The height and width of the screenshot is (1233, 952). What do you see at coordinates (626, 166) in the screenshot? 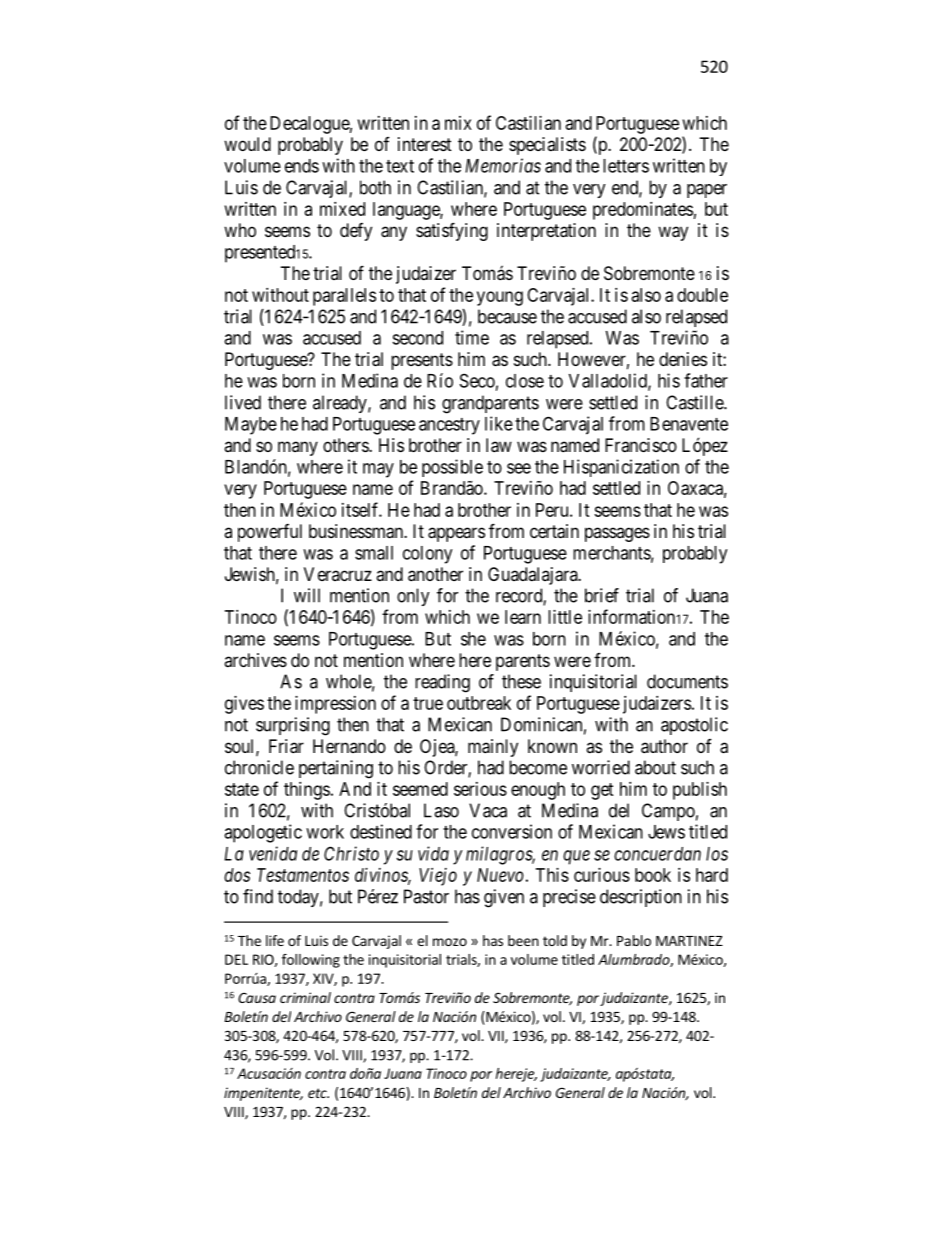
I see `letters` at bounding box center [626, 166].
